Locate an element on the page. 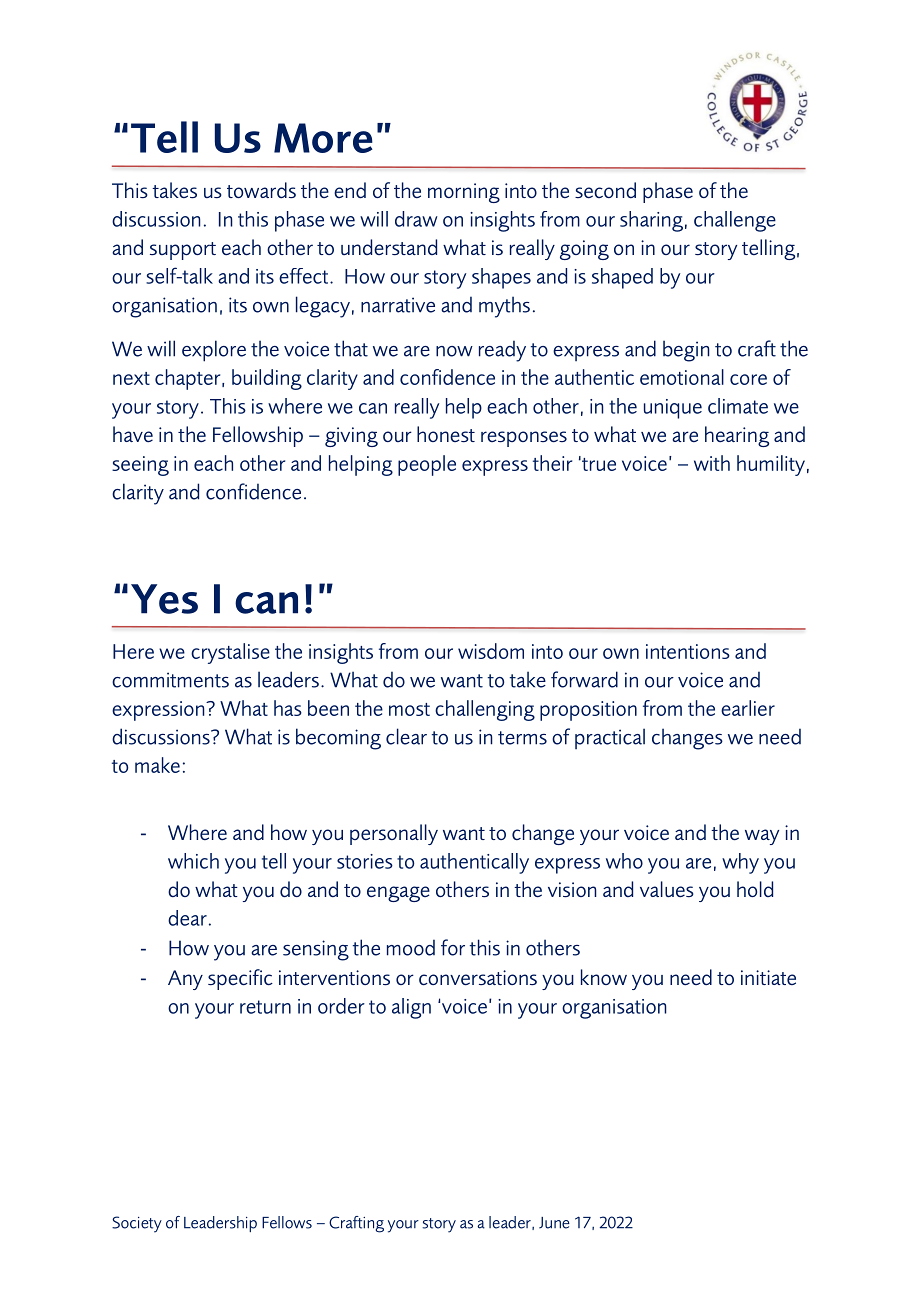  Society is located at coordinates (137, 1224).
